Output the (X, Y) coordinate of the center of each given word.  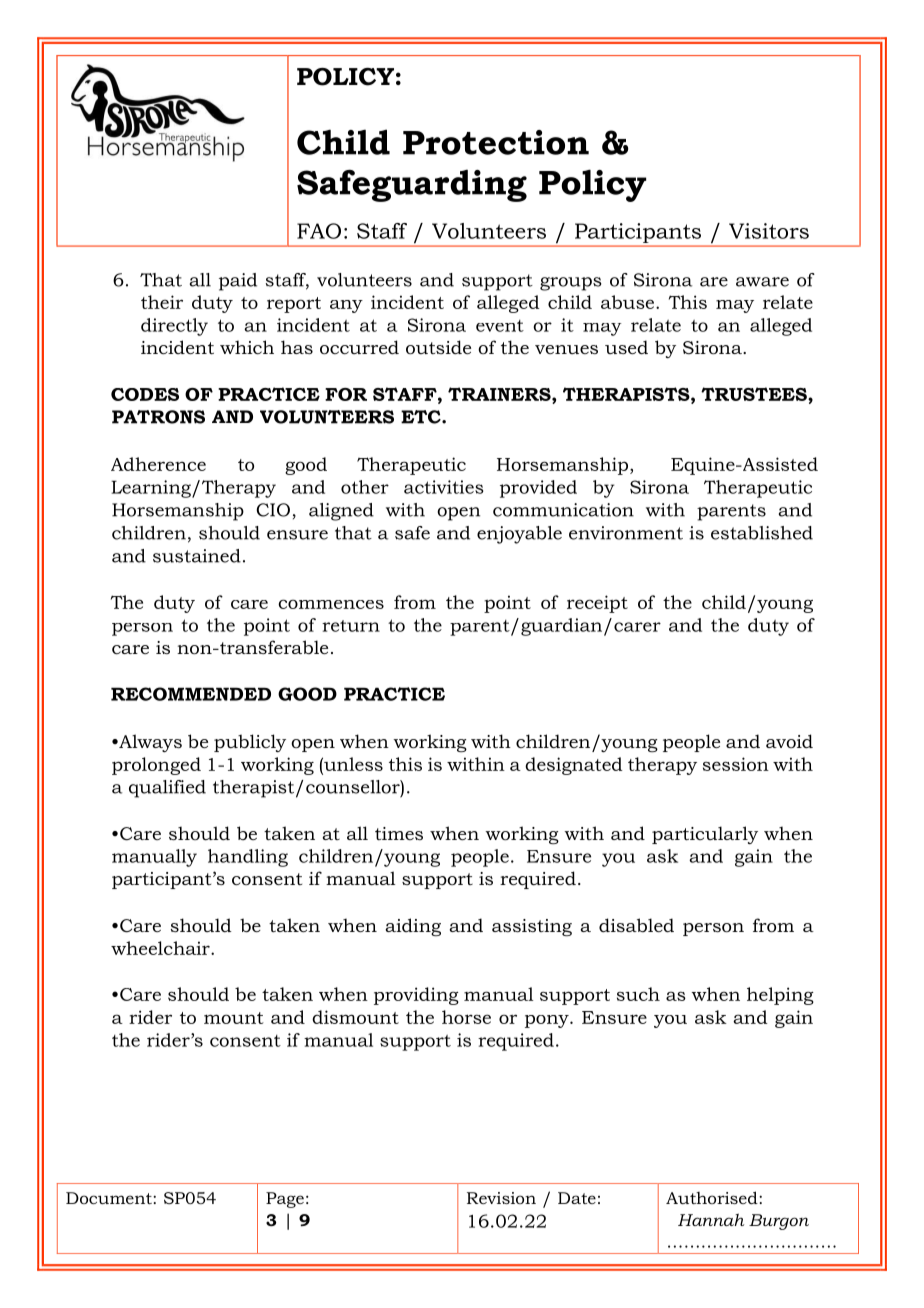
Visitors (769, 231)
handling (248, 858)
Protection (496, 142)
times (399, 833)
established (762, 533)
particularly (705, 835)
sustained (197, 556)
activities (444, 487)
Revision (501, 1198)
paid (238, 282)
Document (110, 1198)
